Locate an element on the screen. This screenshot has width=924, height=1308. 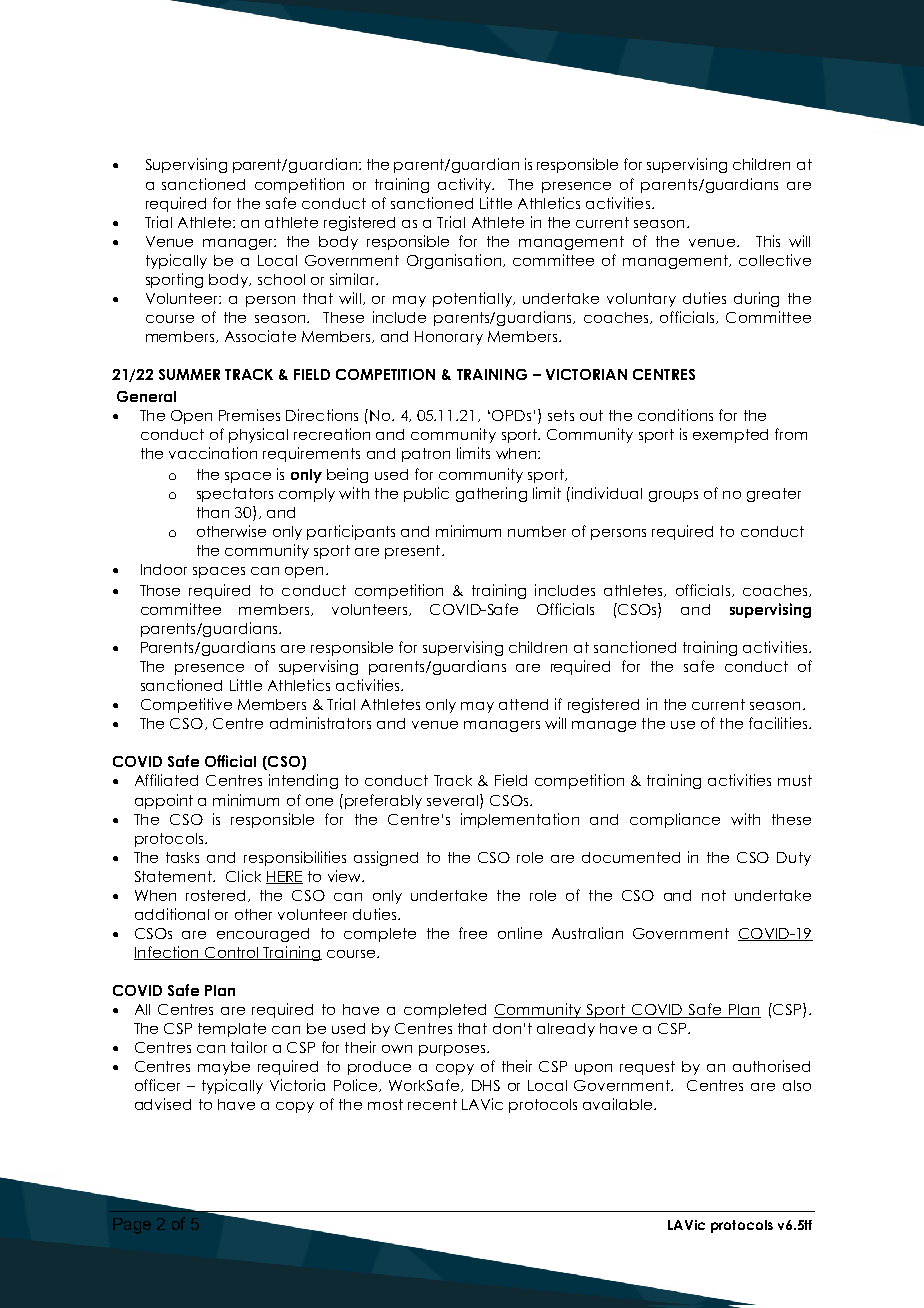
DHS is located at coordinates (486, 1085).
